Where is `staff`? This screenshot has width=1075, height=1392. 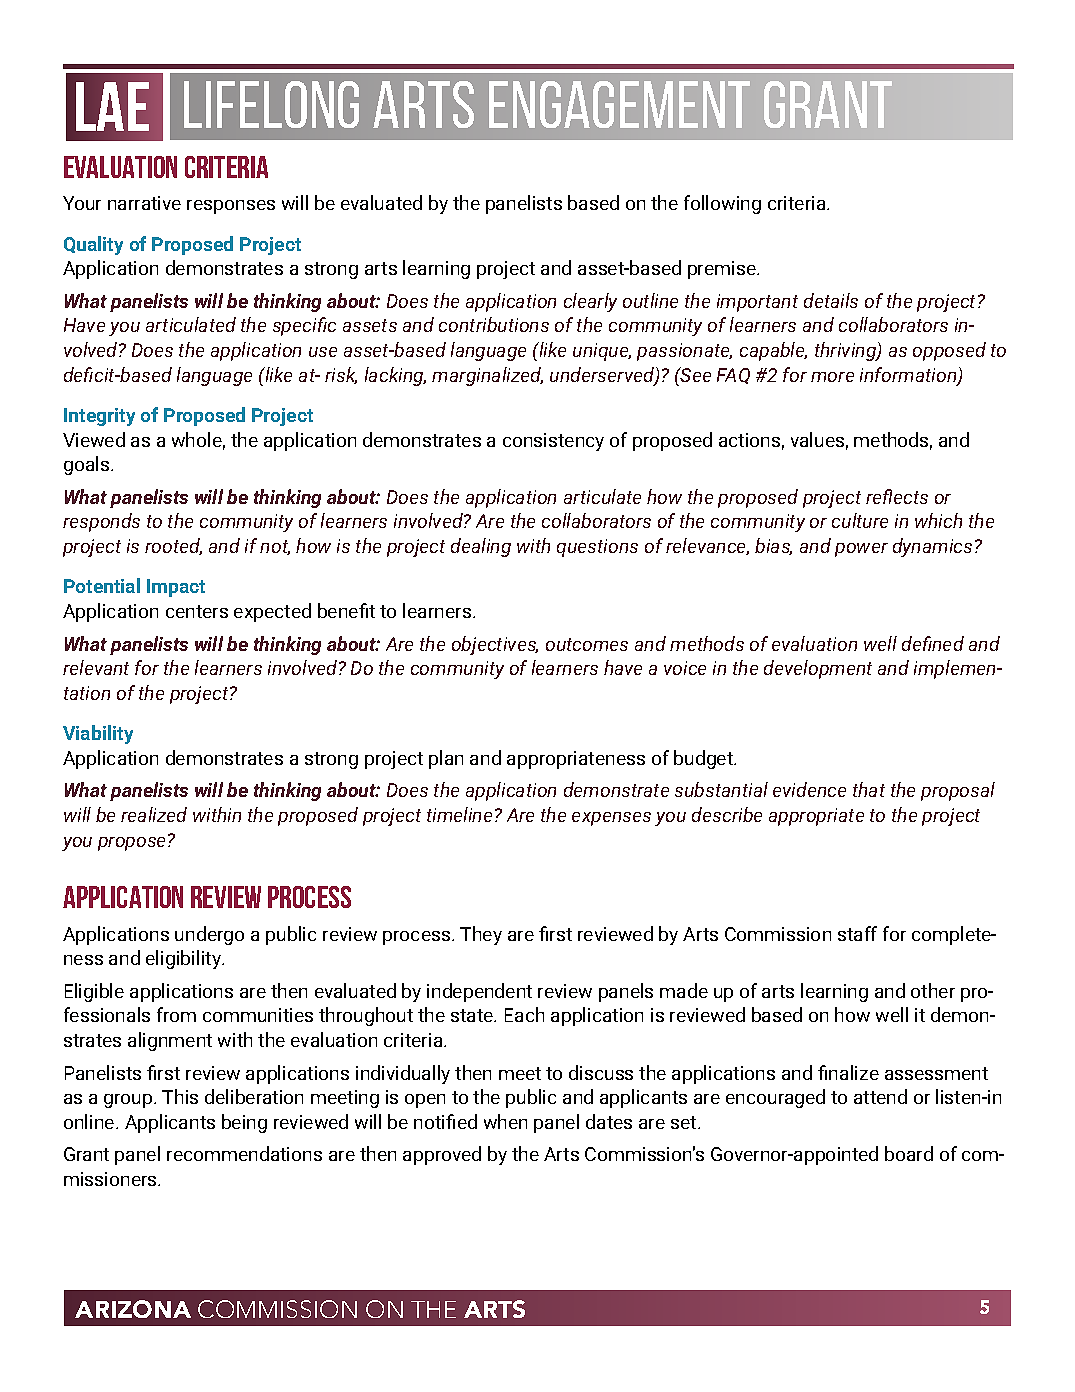
staff is located at coordinates (857, 933).
